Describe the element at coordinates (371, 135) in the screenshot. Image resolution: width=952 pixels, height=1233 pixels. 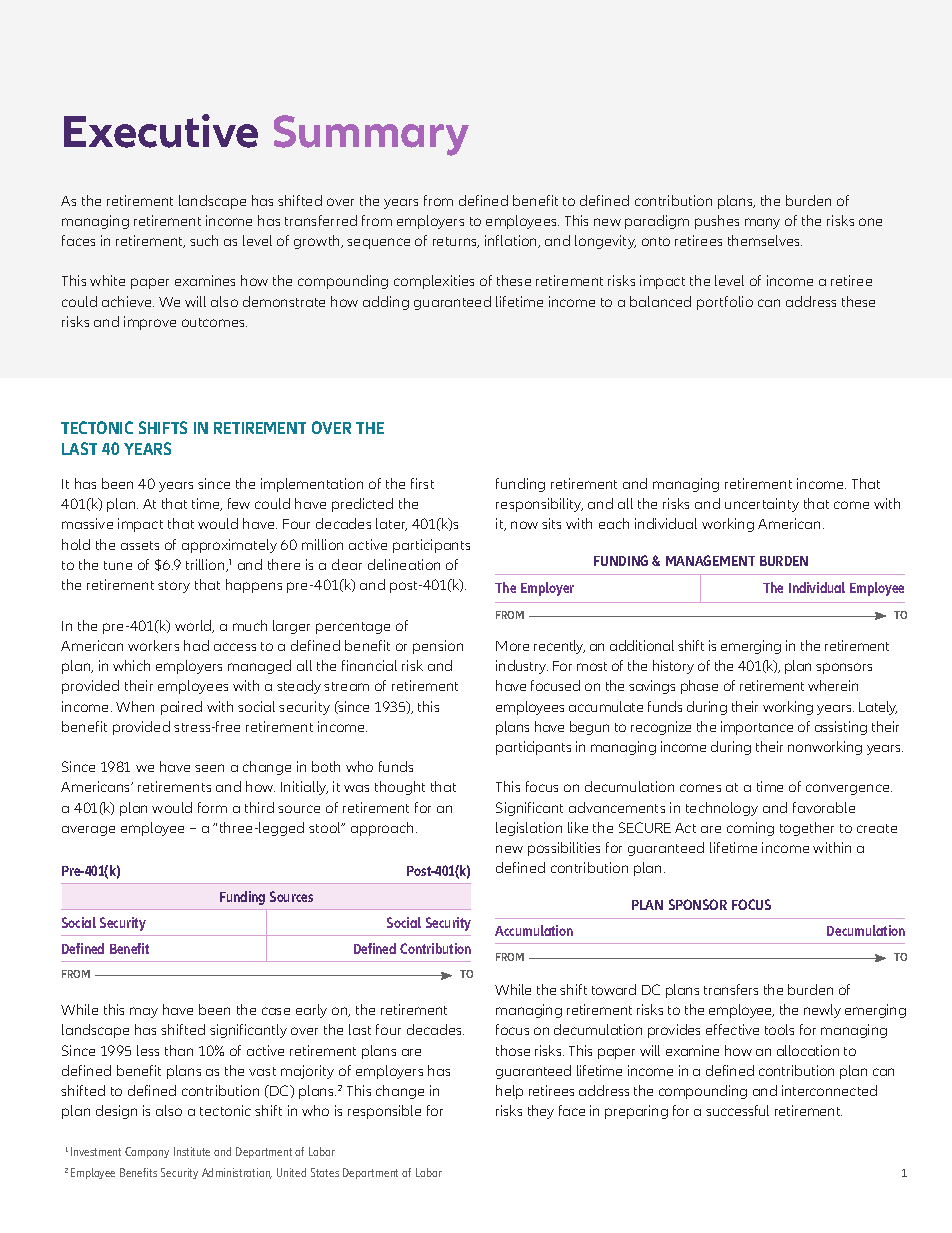
I see `Summary` at that location.
